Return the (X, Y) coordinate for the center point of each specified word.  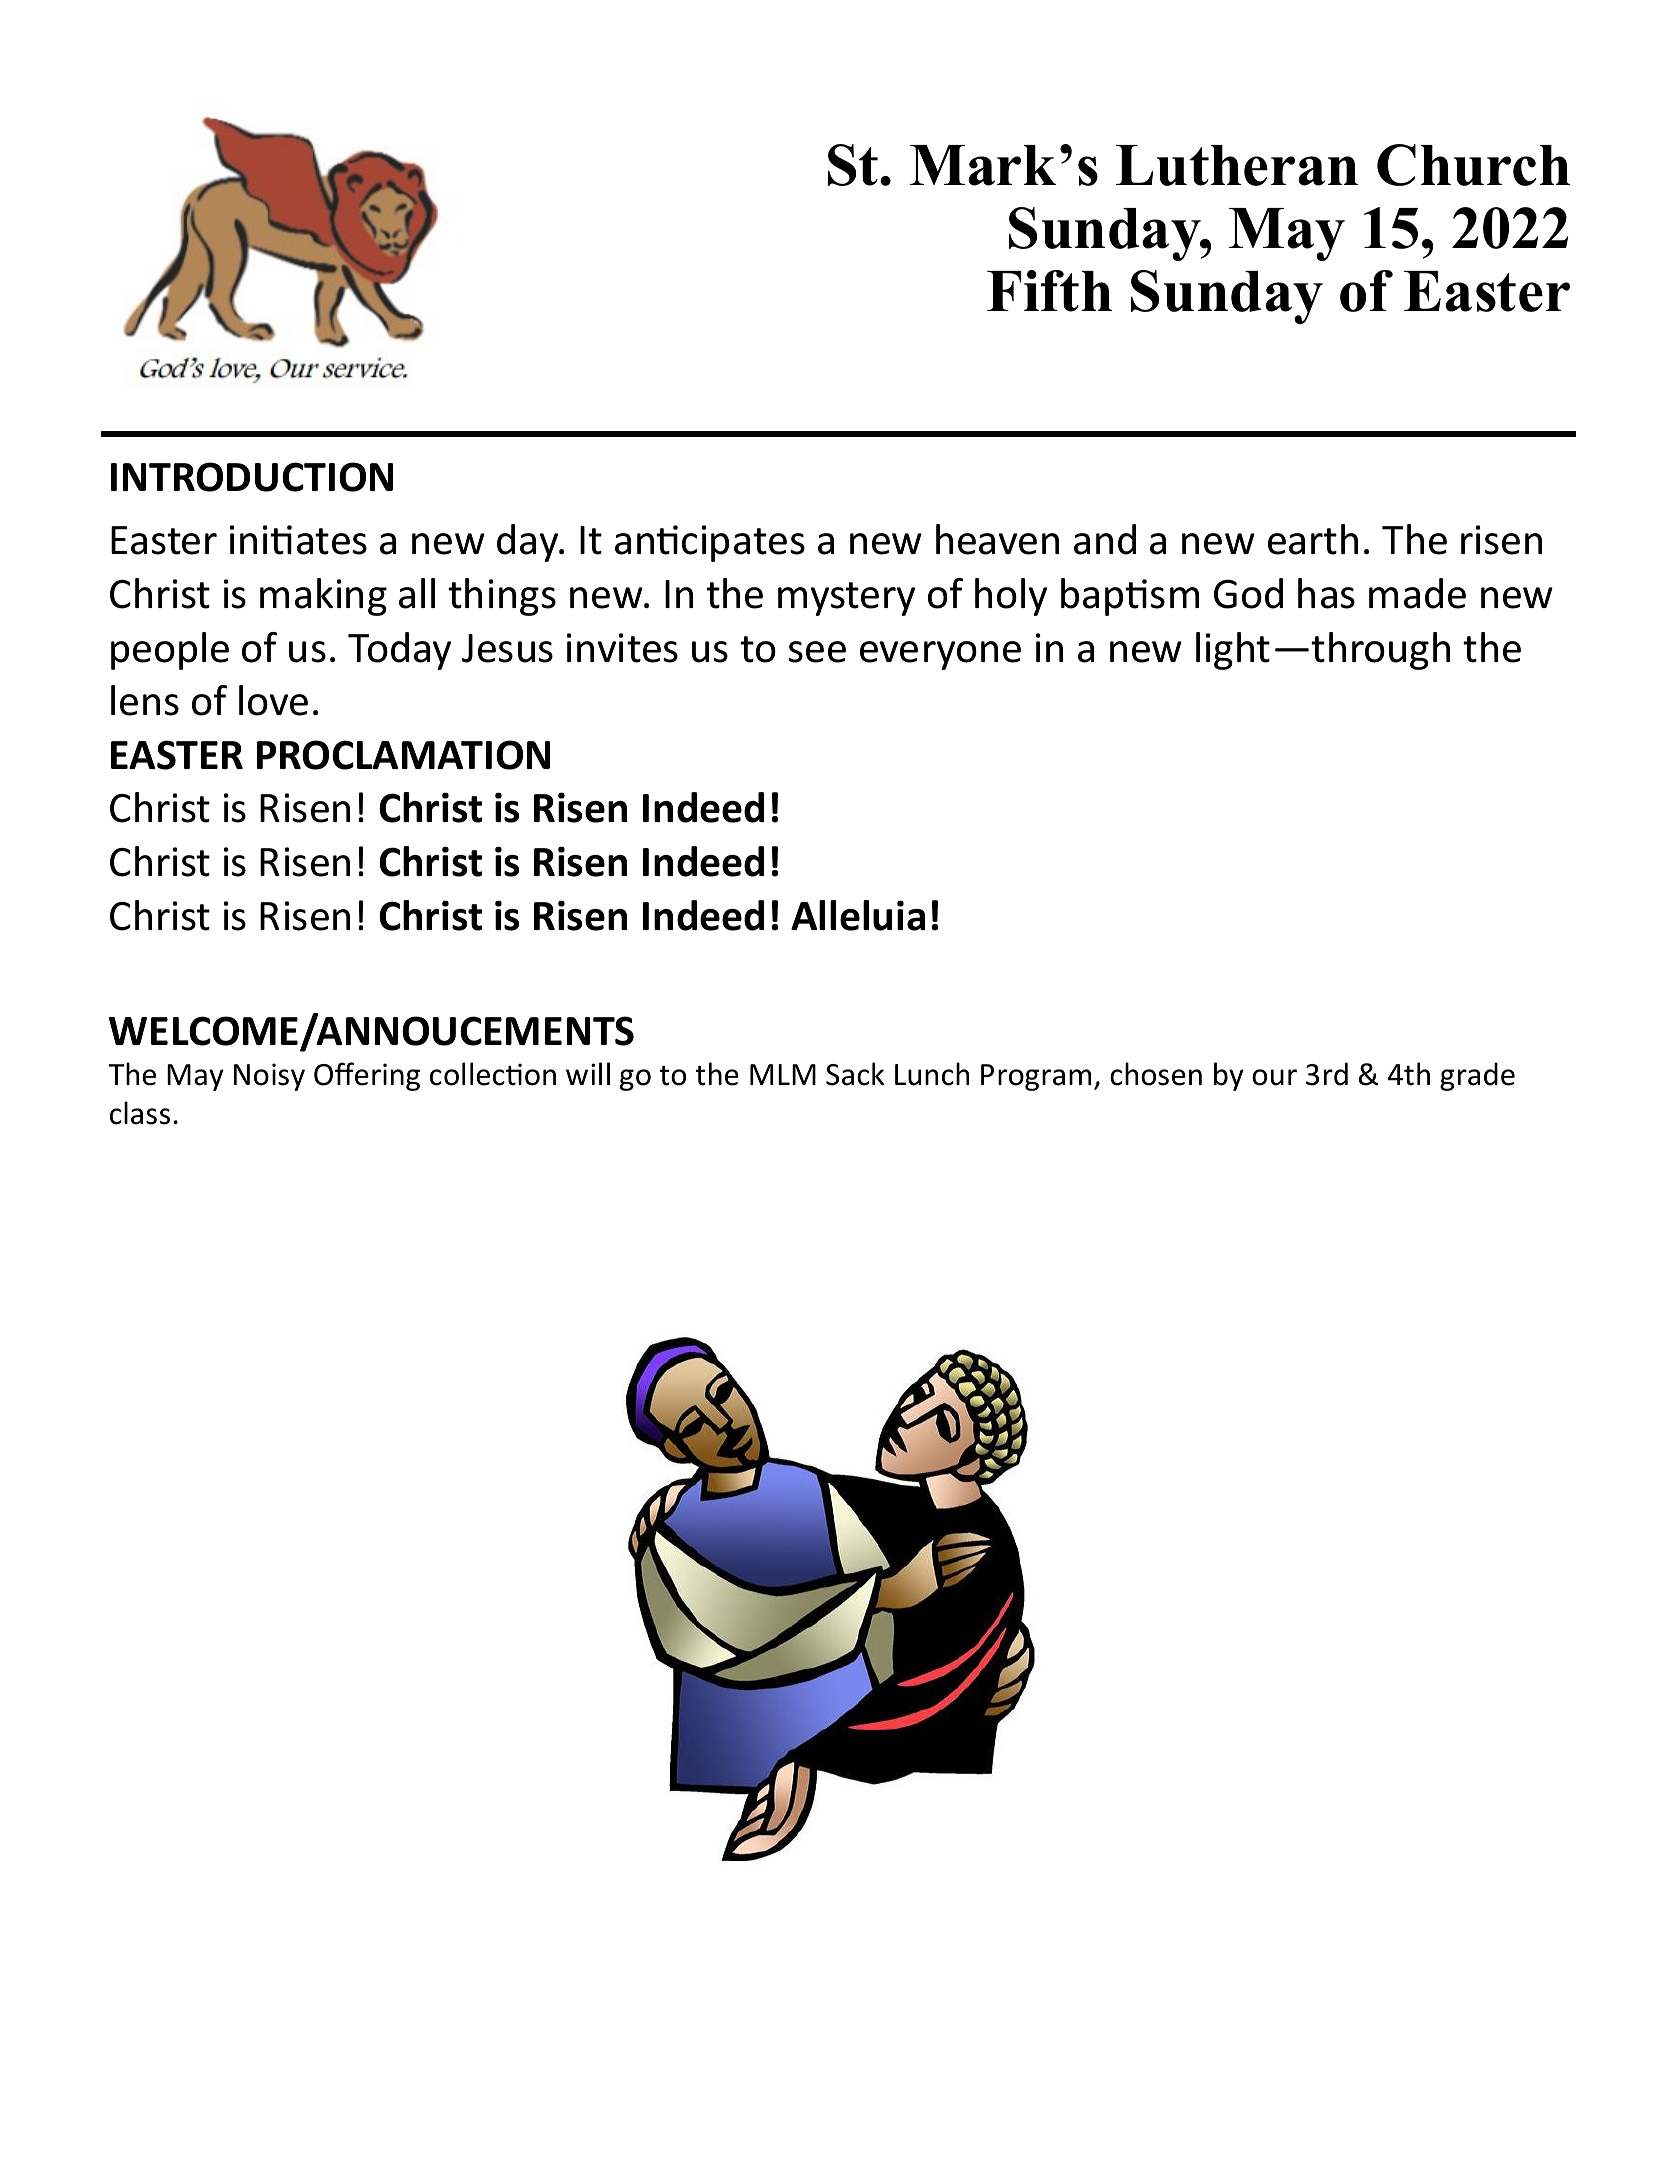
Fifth (1049, 291)
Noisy (269, 1077)
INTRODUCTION (252, 477)
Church (1473, 165)
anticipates (710, 543)
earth (1313, 539)
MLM (783, 1074)
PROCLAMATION (403, 755)
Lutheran (1237, 165)
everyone (940, 655)
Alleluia (858, 915)
